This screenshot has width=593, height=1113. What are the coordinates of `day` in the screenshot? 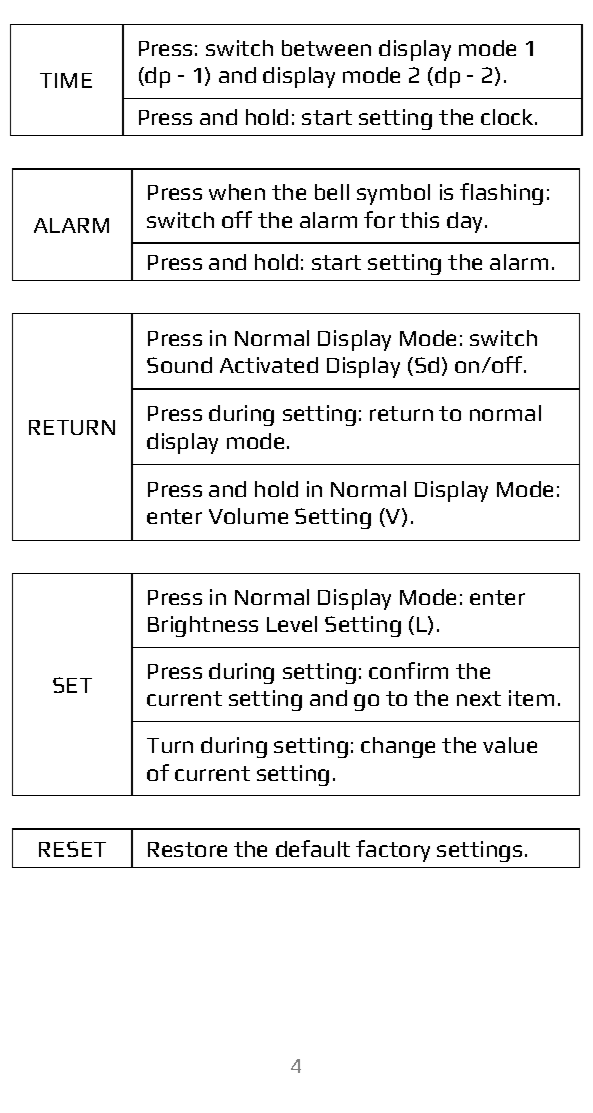 It's located at (466, 222).
